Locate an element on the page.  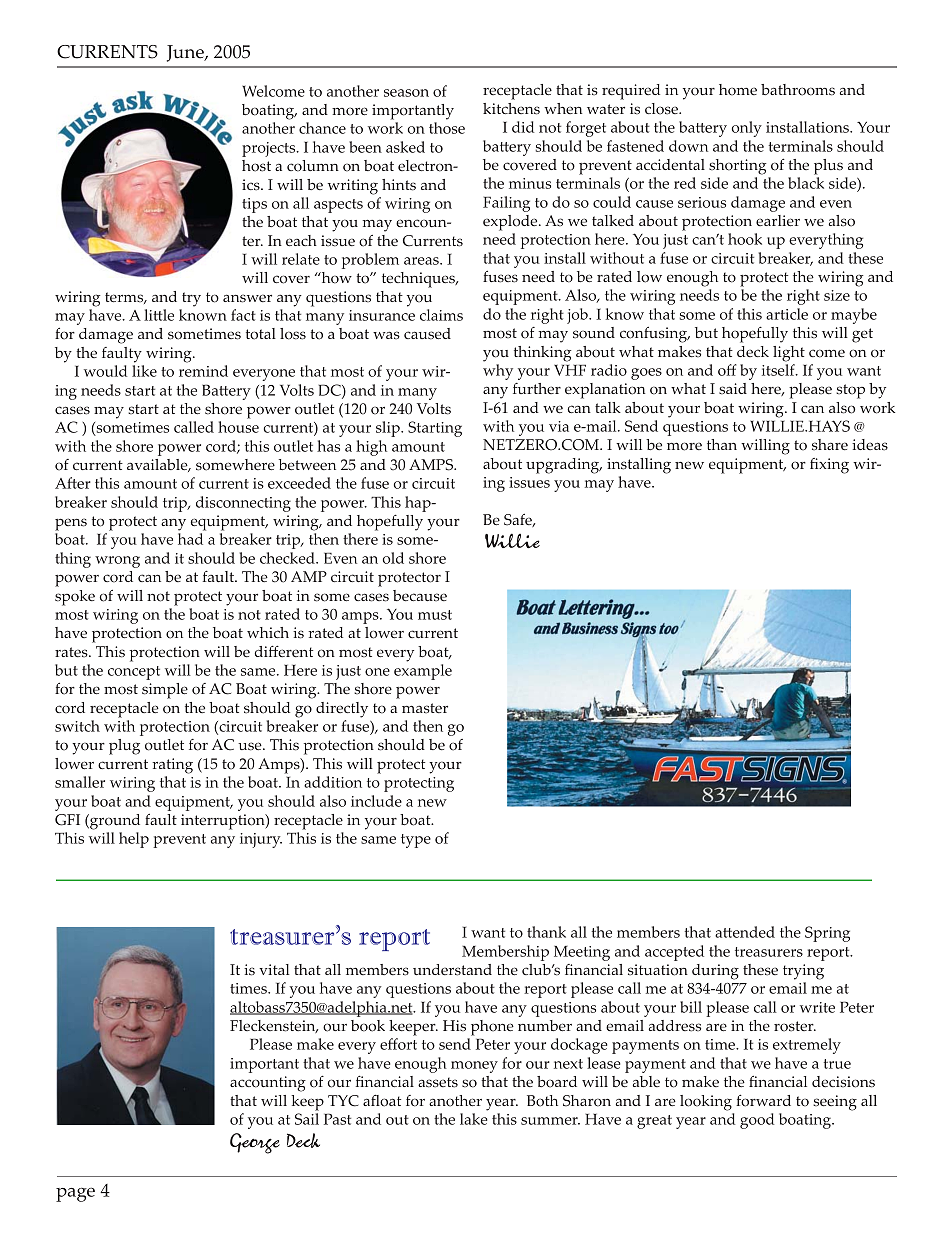
bathrooms is located at coordinates (798, 90).
